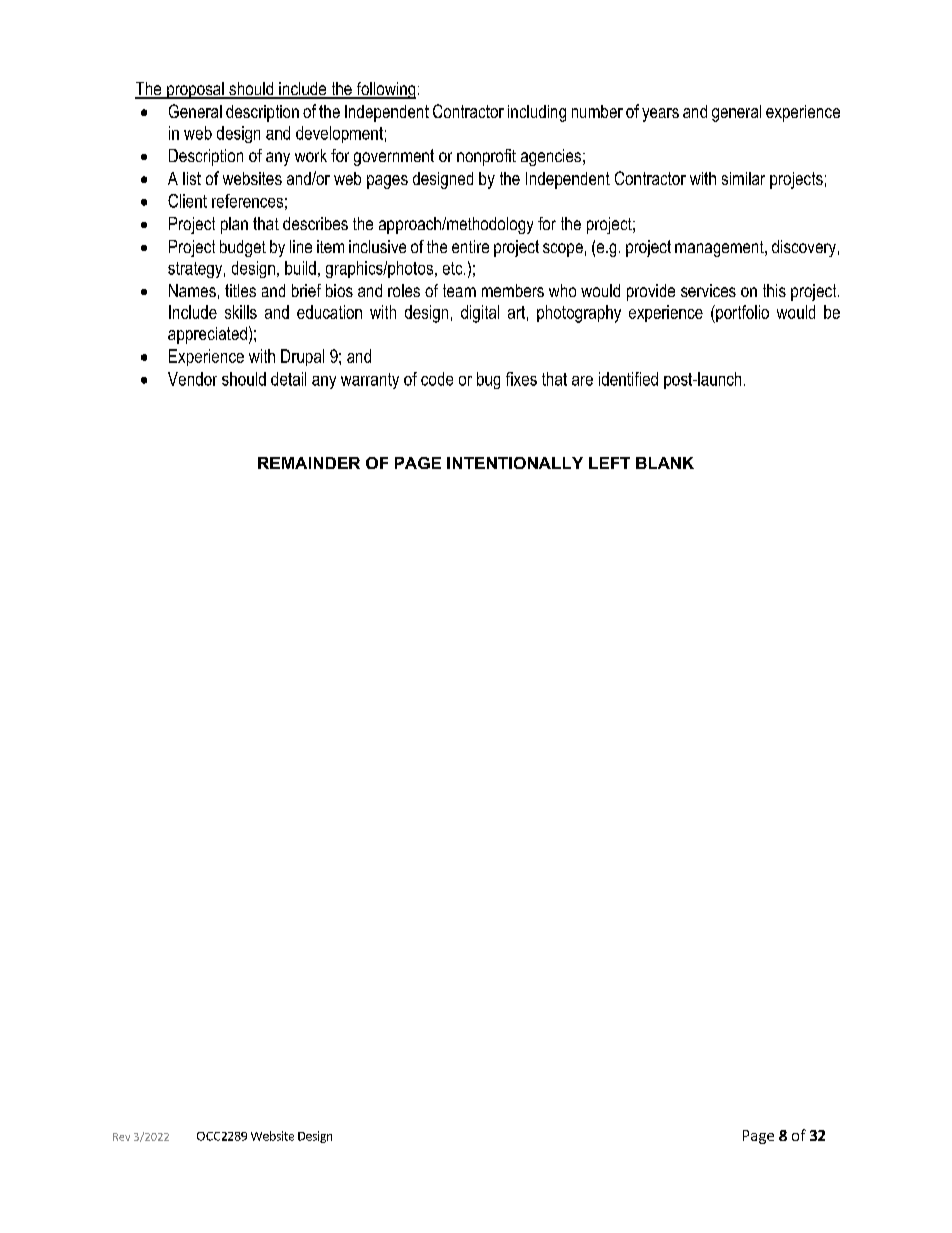 This screenshot has width=952, height=1233. What do you see at coordinates (665, 463) in the screenshot?
I see `BLANK` at bounding box center [665, 463].
